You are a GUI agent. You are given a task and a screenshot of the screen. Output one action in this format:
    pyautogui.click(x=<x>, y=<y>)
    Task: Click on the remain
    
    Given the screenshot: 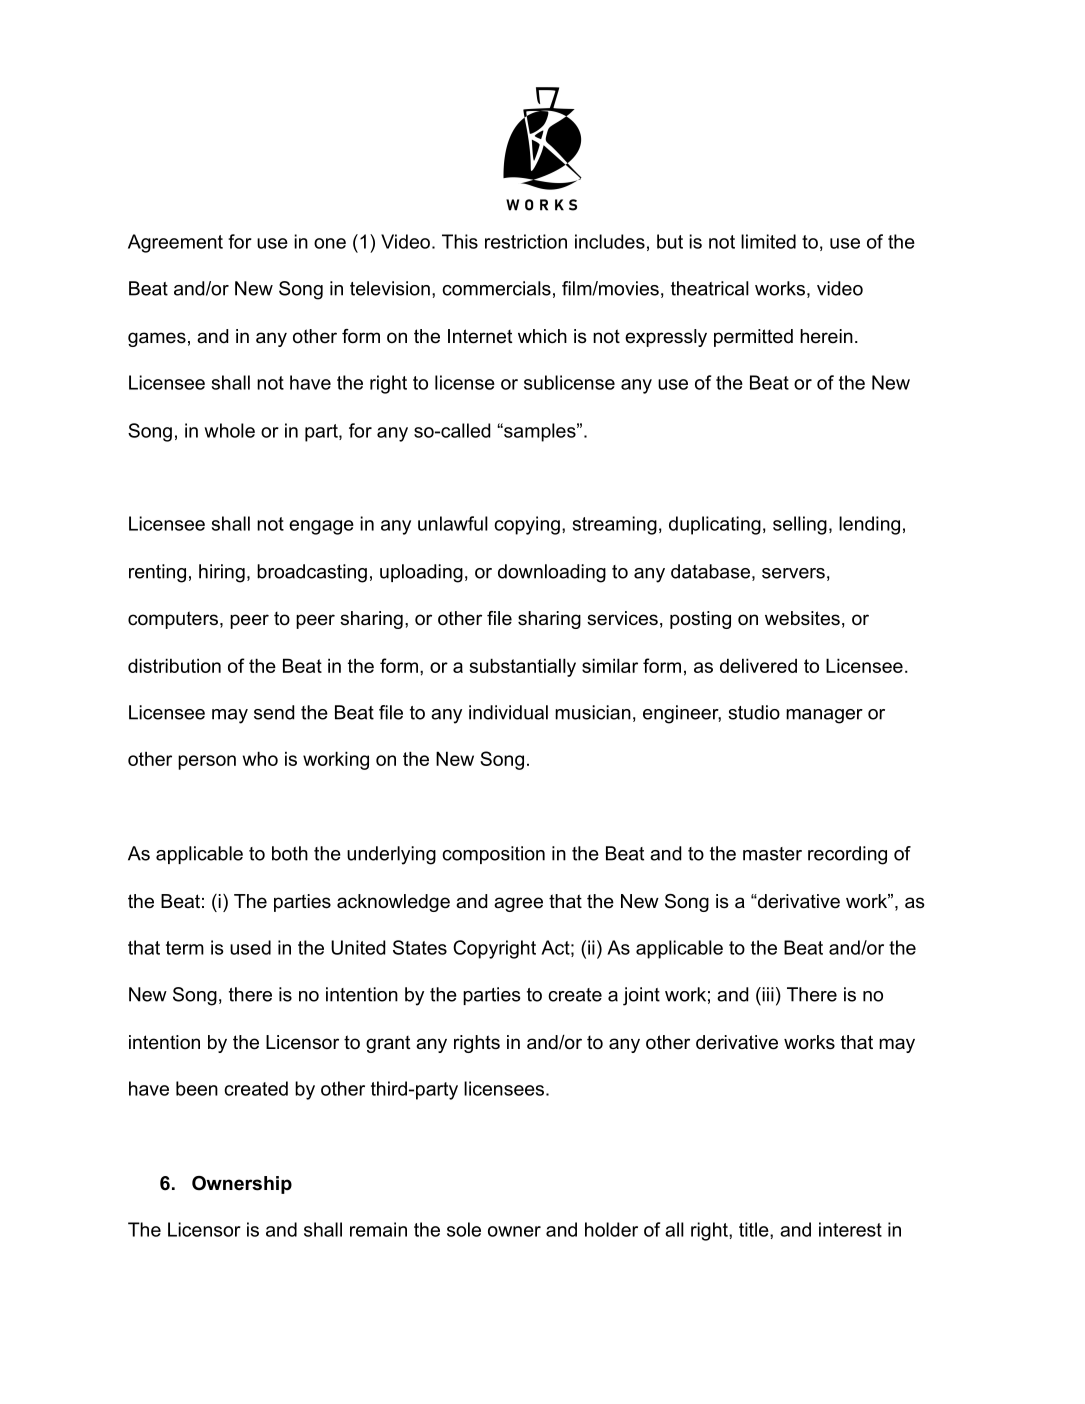 What is the action you would take?
    pyautogui.click(x=378, y=1229)
